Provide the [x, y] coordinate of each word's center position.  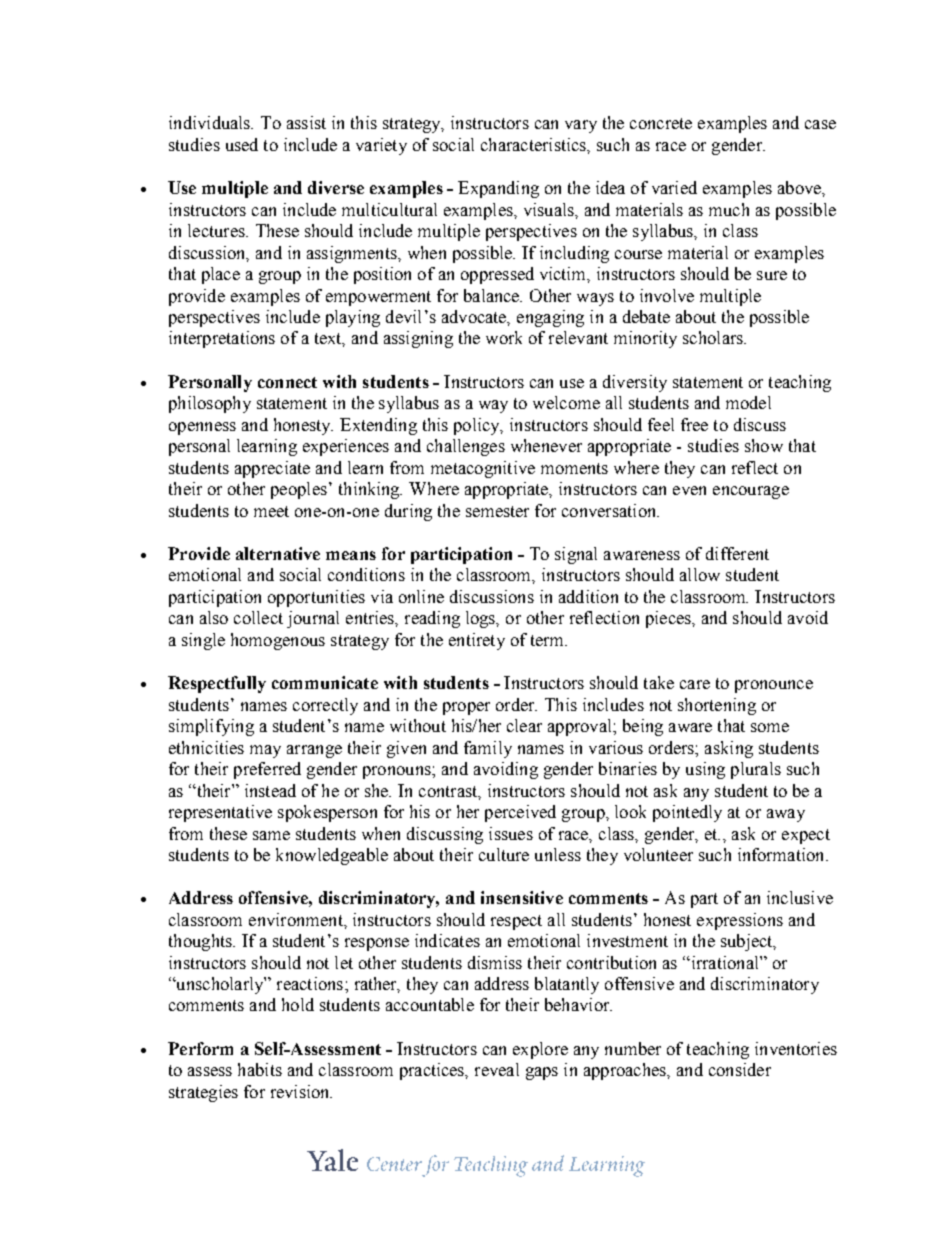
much [729, 209]
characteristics [535, 145]
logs [482, 619]
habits [260, 1069]
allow [700, 574]
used [242, 144]
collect [258, 617]
